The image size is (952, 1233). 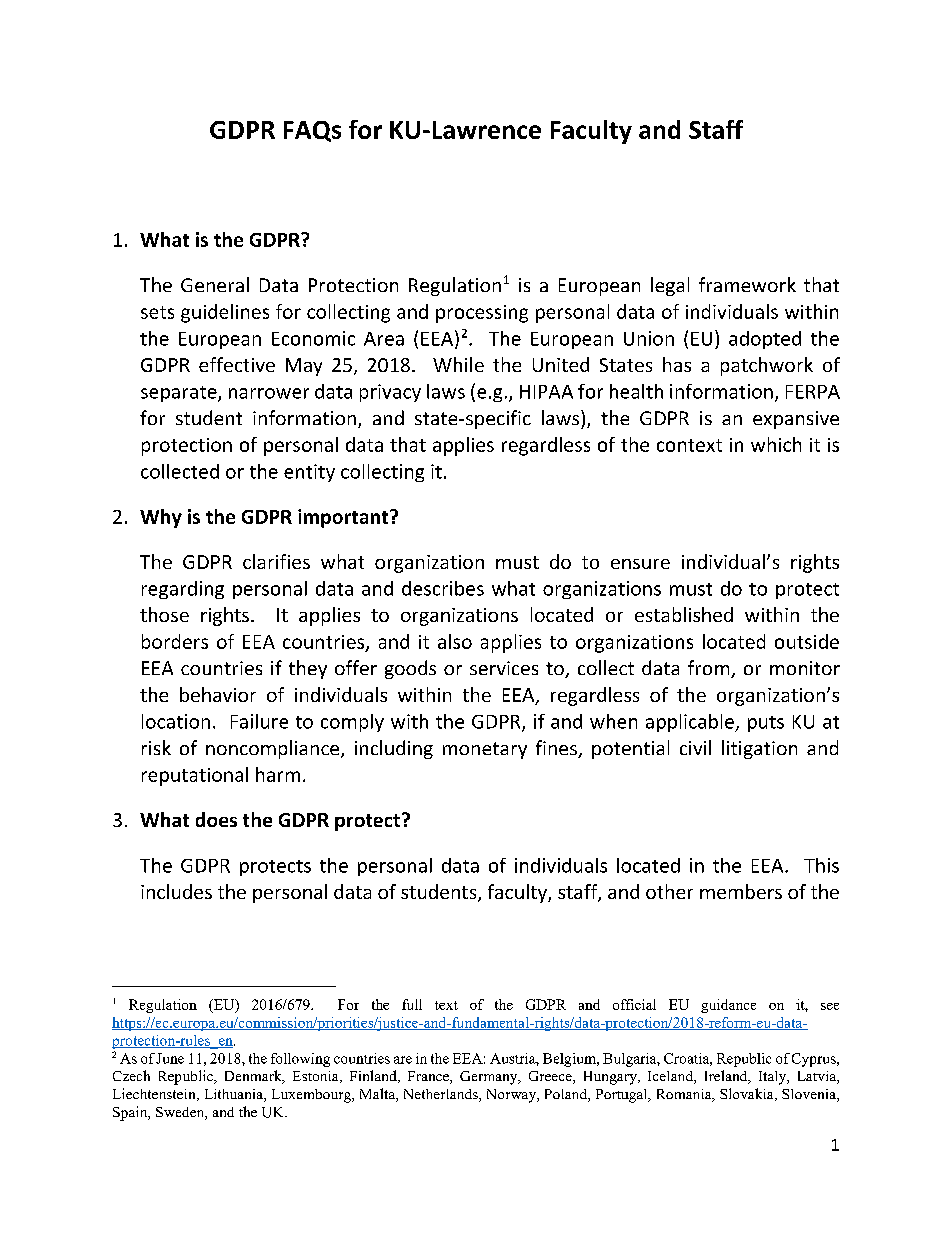 What do you see at coordinates (490, 1078) in the screenshot?
I see `Germany` at bounding box center [490, 1078].
